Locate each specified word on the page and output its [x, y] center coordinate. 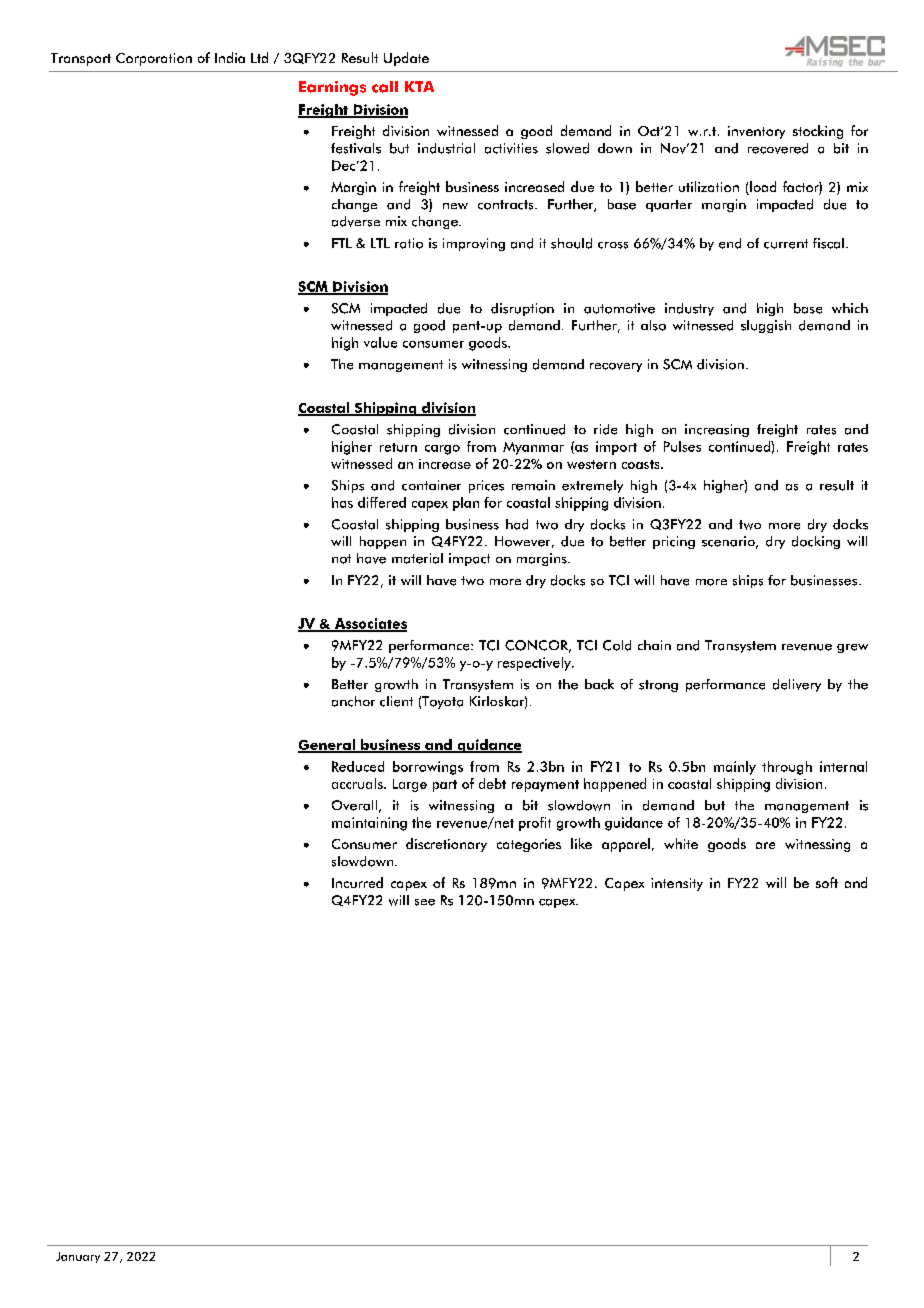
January [78, 1257]
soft [827, 882]
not [341, 559]
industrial [446, 148]
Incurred [357, 882]
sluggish [766, 326]
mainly [735, 768]
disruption [522, 309]
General [328, 745]
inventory [756, 132]
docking [816, 542]
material [417, 558]
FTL [342, 243]
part [445, 786]
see [425, 902]
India [230, 57]
